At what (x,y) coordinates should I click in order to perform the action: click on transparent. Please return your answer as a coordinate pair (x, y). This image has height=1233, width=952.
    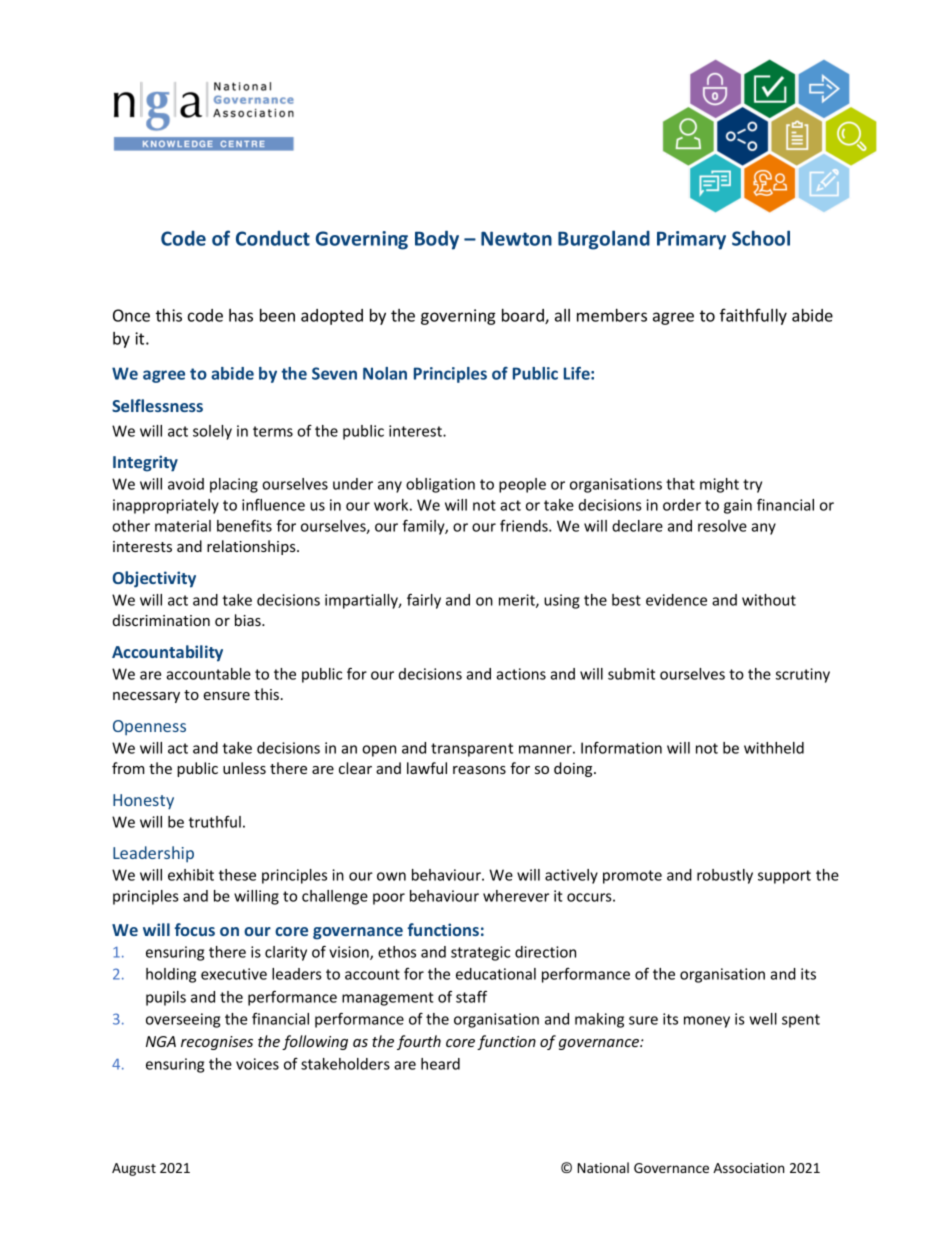
    Looking at the image, I should click on (472, 750).
